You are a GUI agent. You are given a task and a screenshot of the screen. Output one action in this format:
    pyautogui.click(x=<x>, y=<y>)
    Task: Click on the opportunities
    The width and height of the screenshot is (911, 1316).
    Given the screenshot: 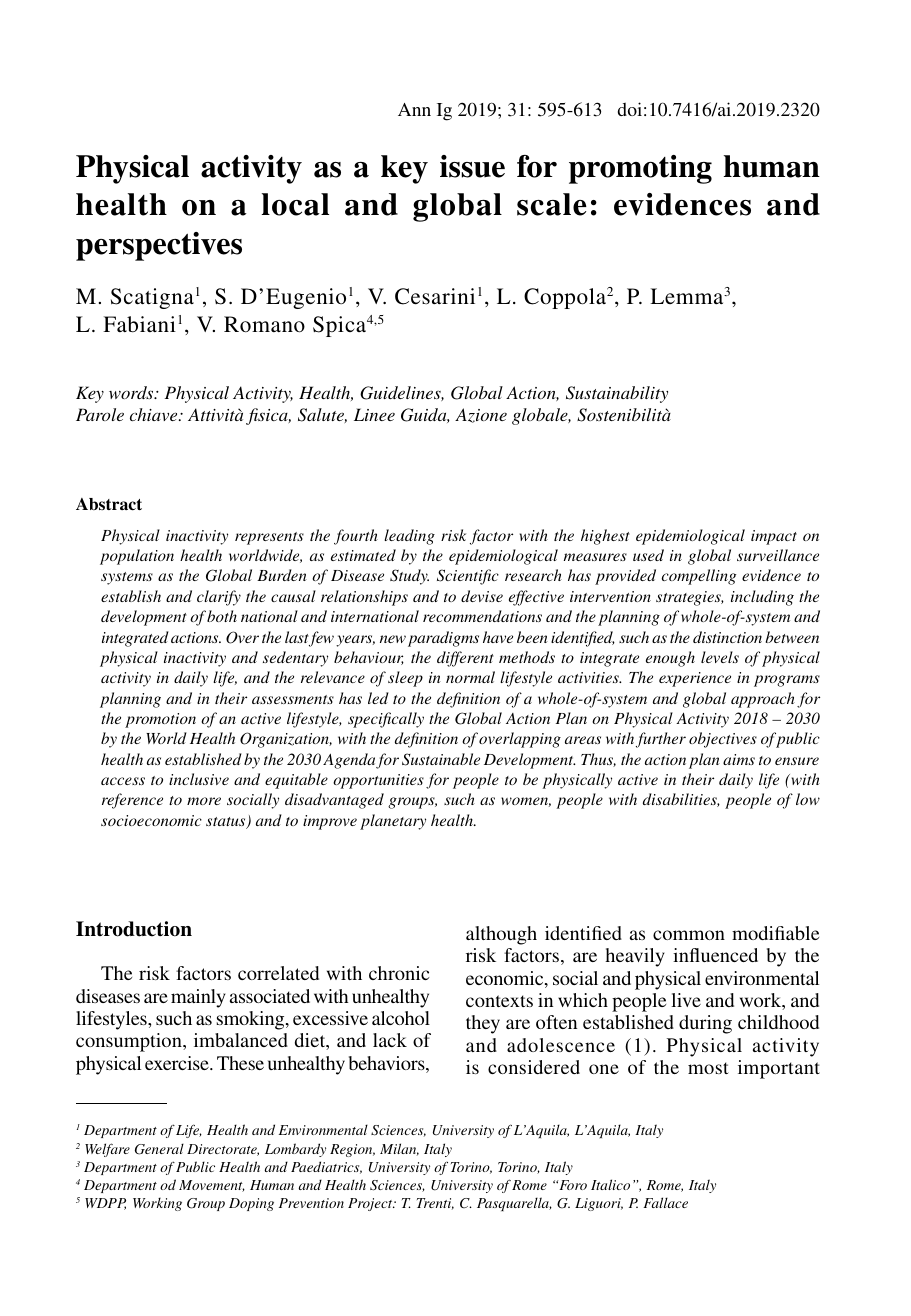 What is the action you would take?
    pyautogui.click(x=378, y=781)
